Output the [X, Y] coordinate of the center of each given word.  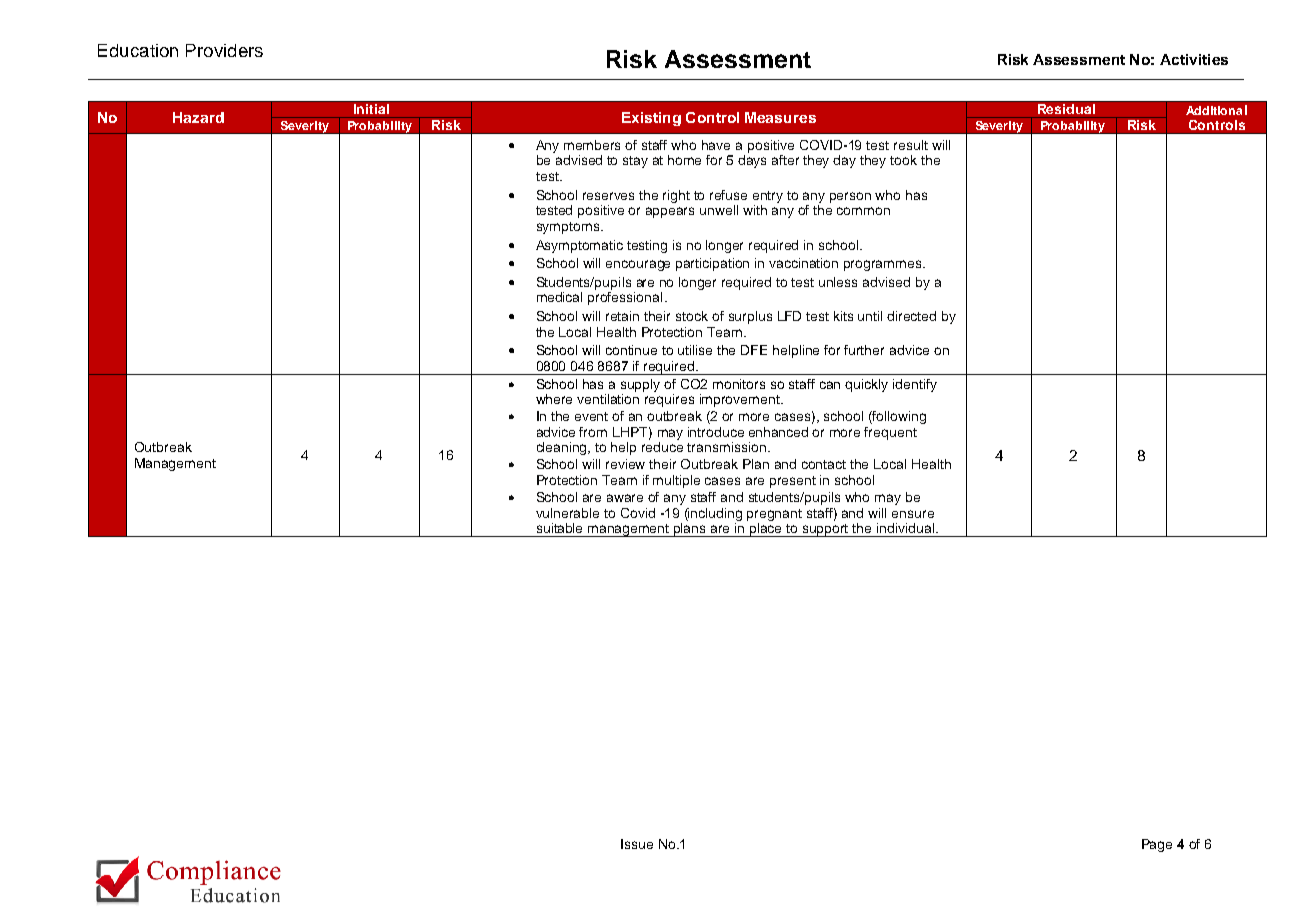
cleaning [563, 448]
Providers [224, 50]
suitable [559, 528]
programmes [884, 265]
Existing [651, 119]
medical [559, 297]
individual [905, 528]
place [766, 530]
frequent [890, 433]
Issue [637, 844]
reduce [662, 447]
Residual [1066, 109]
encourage [638, 265]
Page [1157, 845]
